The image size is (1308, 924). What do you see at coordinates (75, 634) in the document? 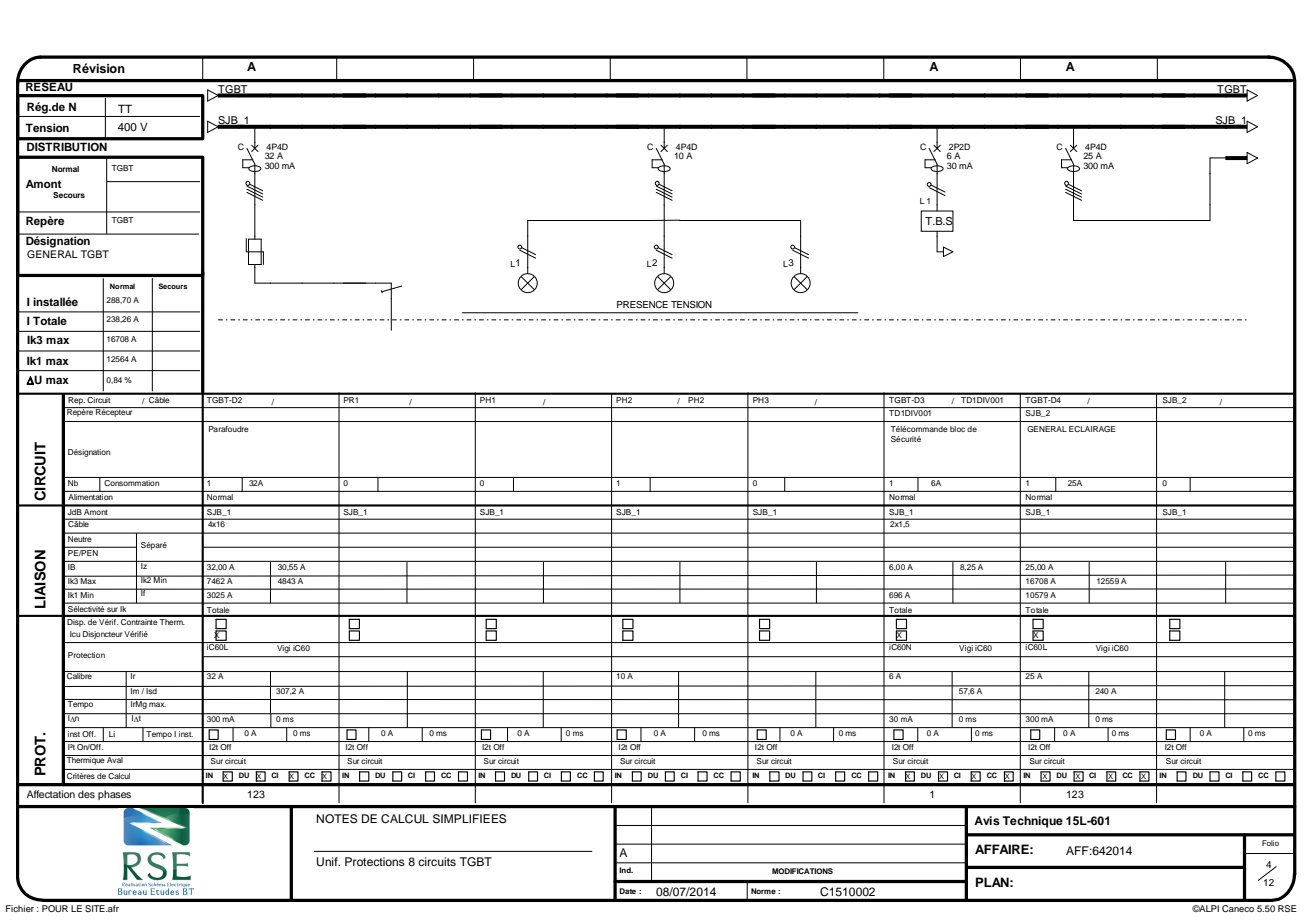
I see `Icu` at bounding box center [75, 634].
